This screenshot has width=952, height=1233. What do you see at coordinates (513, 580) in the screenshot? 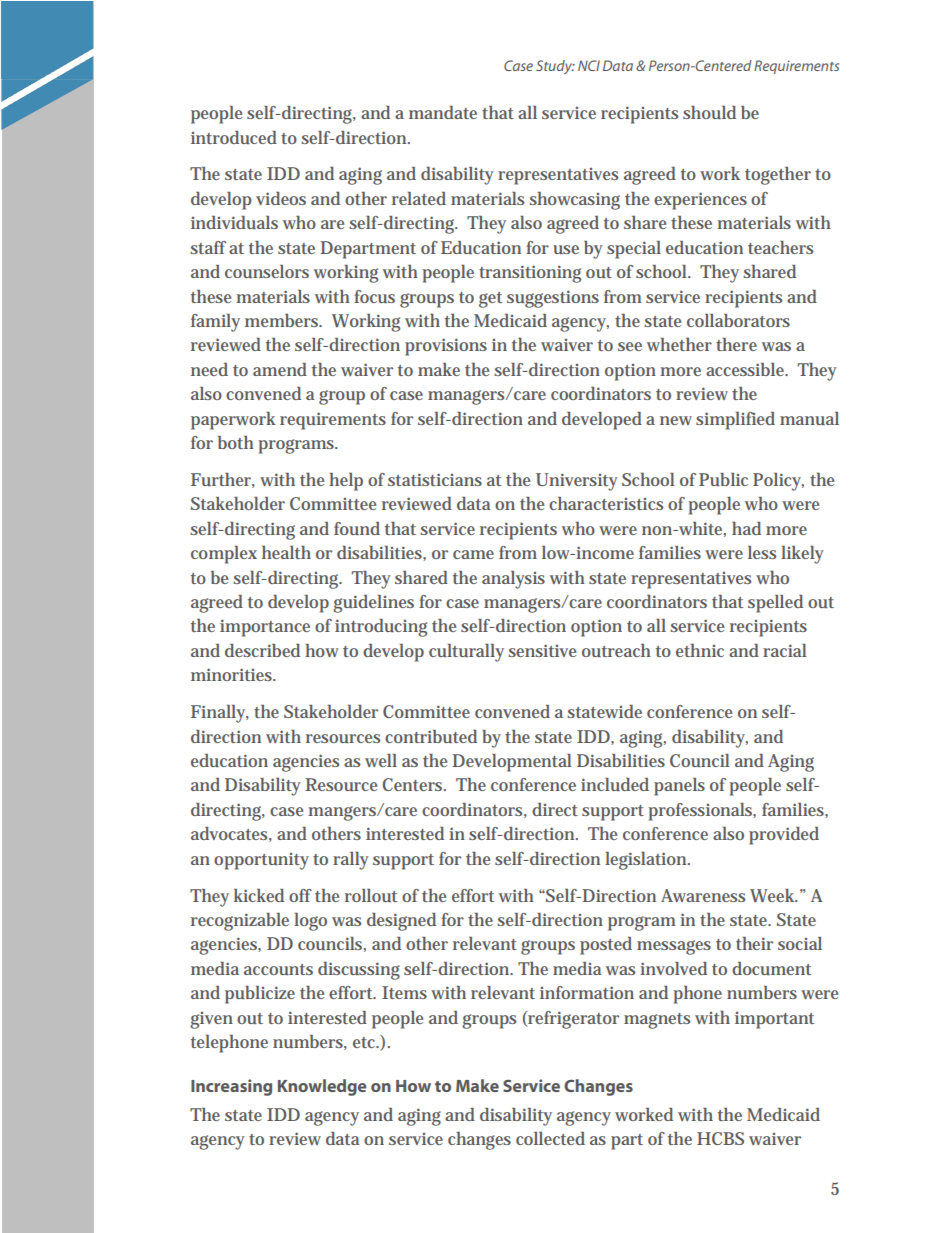
I see `analysis` at bounding box center [513, 580].
